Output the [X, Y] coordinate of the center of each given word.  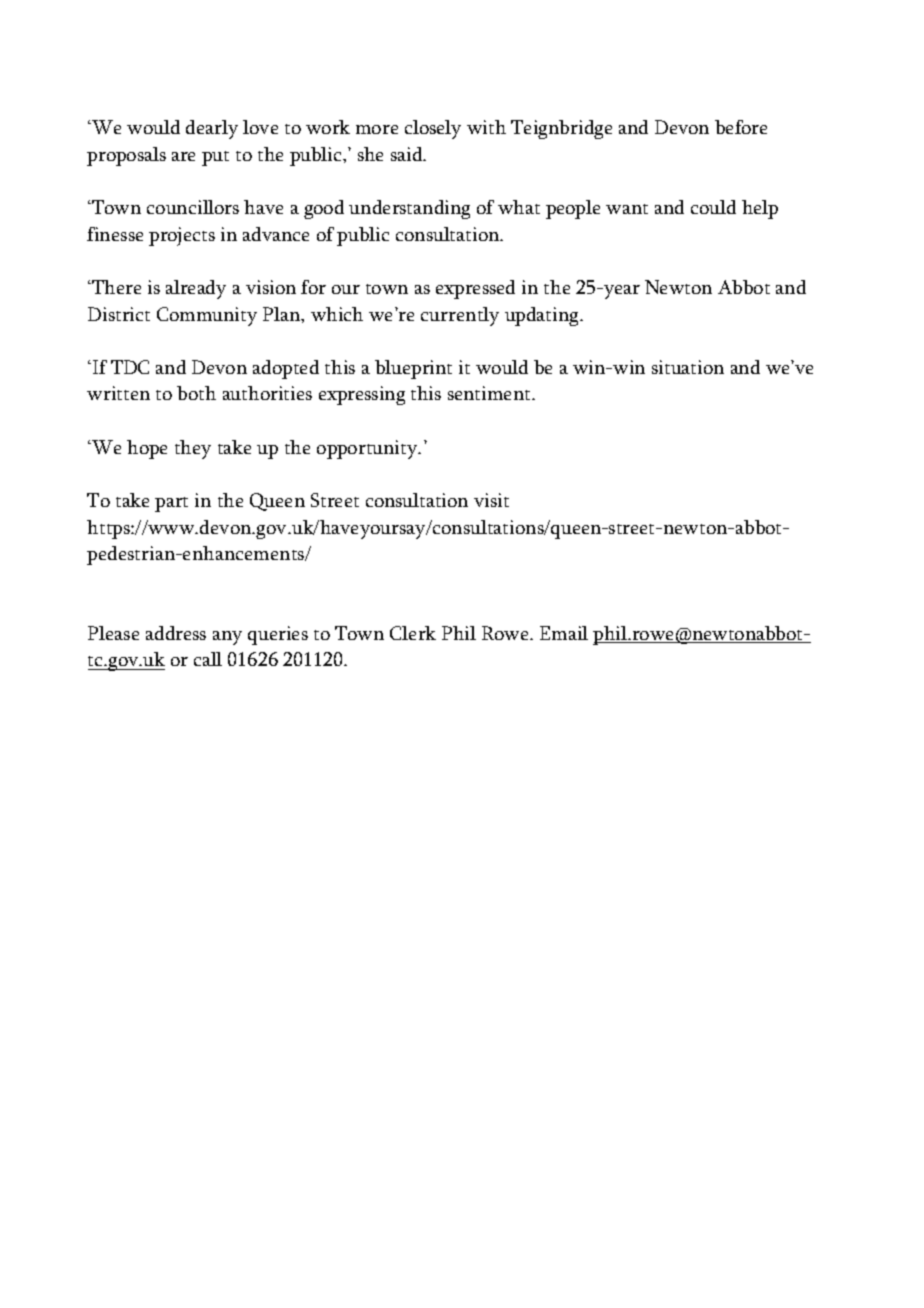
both [196, 393]
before [741, 127]
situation [688, 367]
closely [433, 129]
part [171, 504]
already [196, 289]
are [183, 156]
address [176, 633]
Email [564, 633]
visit [491, 500]
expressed [475, 289]
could [713, 207]
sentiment [490, 393]
